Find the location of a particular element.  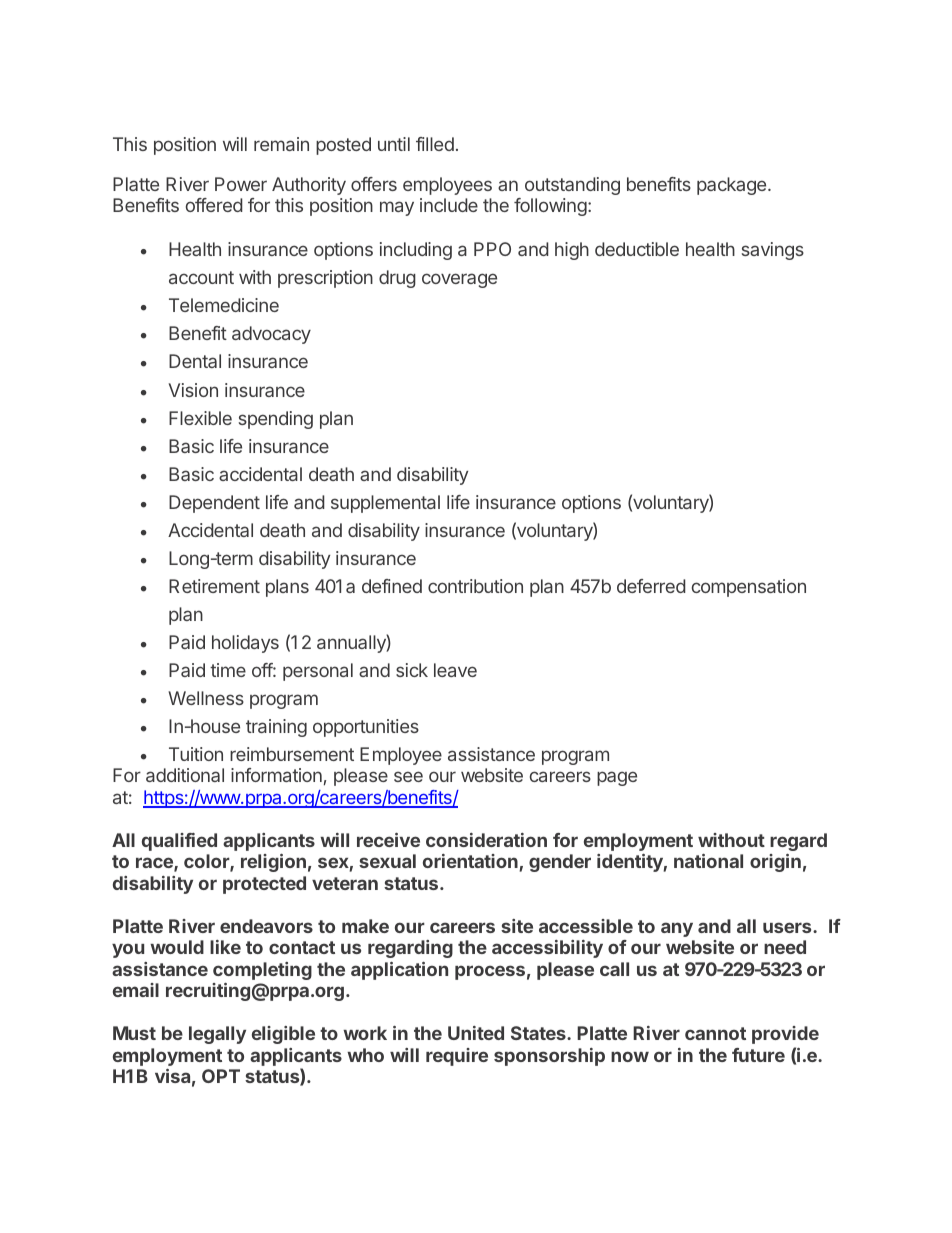

package is located at coordinates (733, 186).
